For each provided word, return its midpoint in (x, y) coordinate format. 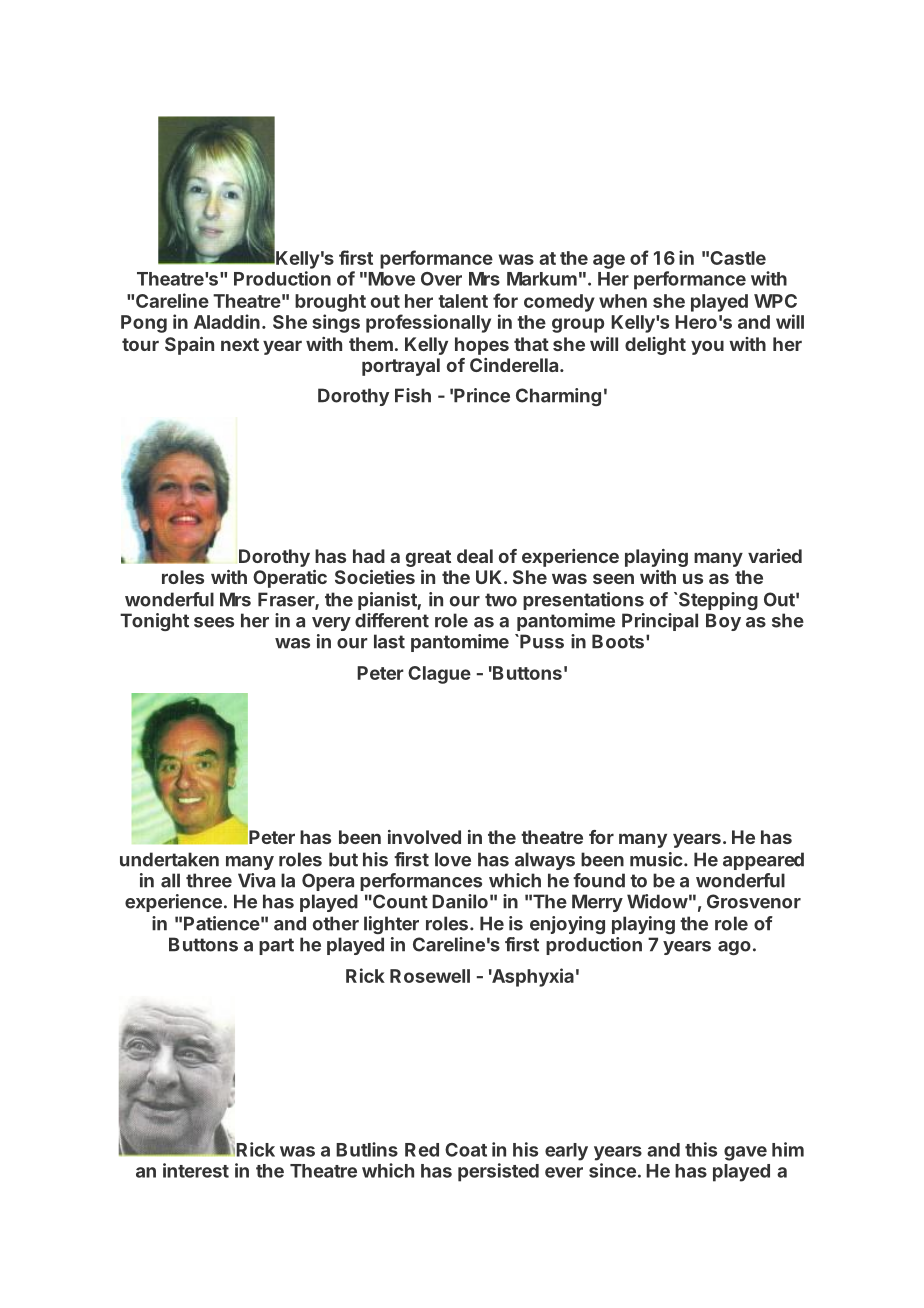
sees (214, 622)
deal (475, 556)
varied (775, 556)
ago (734, 948)
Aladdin (227, 321)
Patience (222, 923)
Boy (723, 622)
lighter (391, 925)
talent (463, 301)
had (369, 556)
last (389, 641)
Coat (466, 1150)
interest (196, 1170)
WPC (775, 301)
